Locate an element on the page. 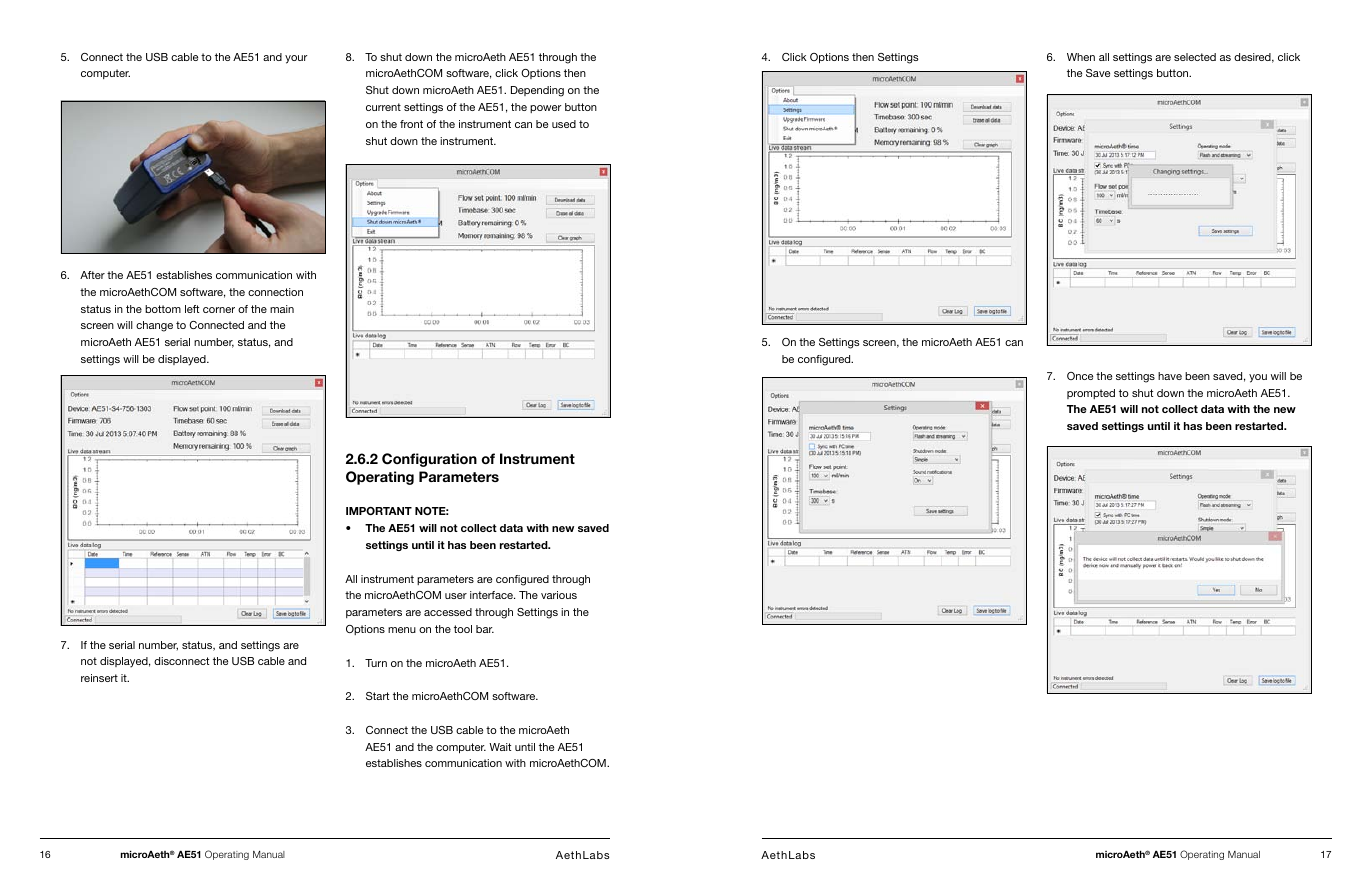 The image size is (1372, 887). Once is located at coordinates (1080, 376).
